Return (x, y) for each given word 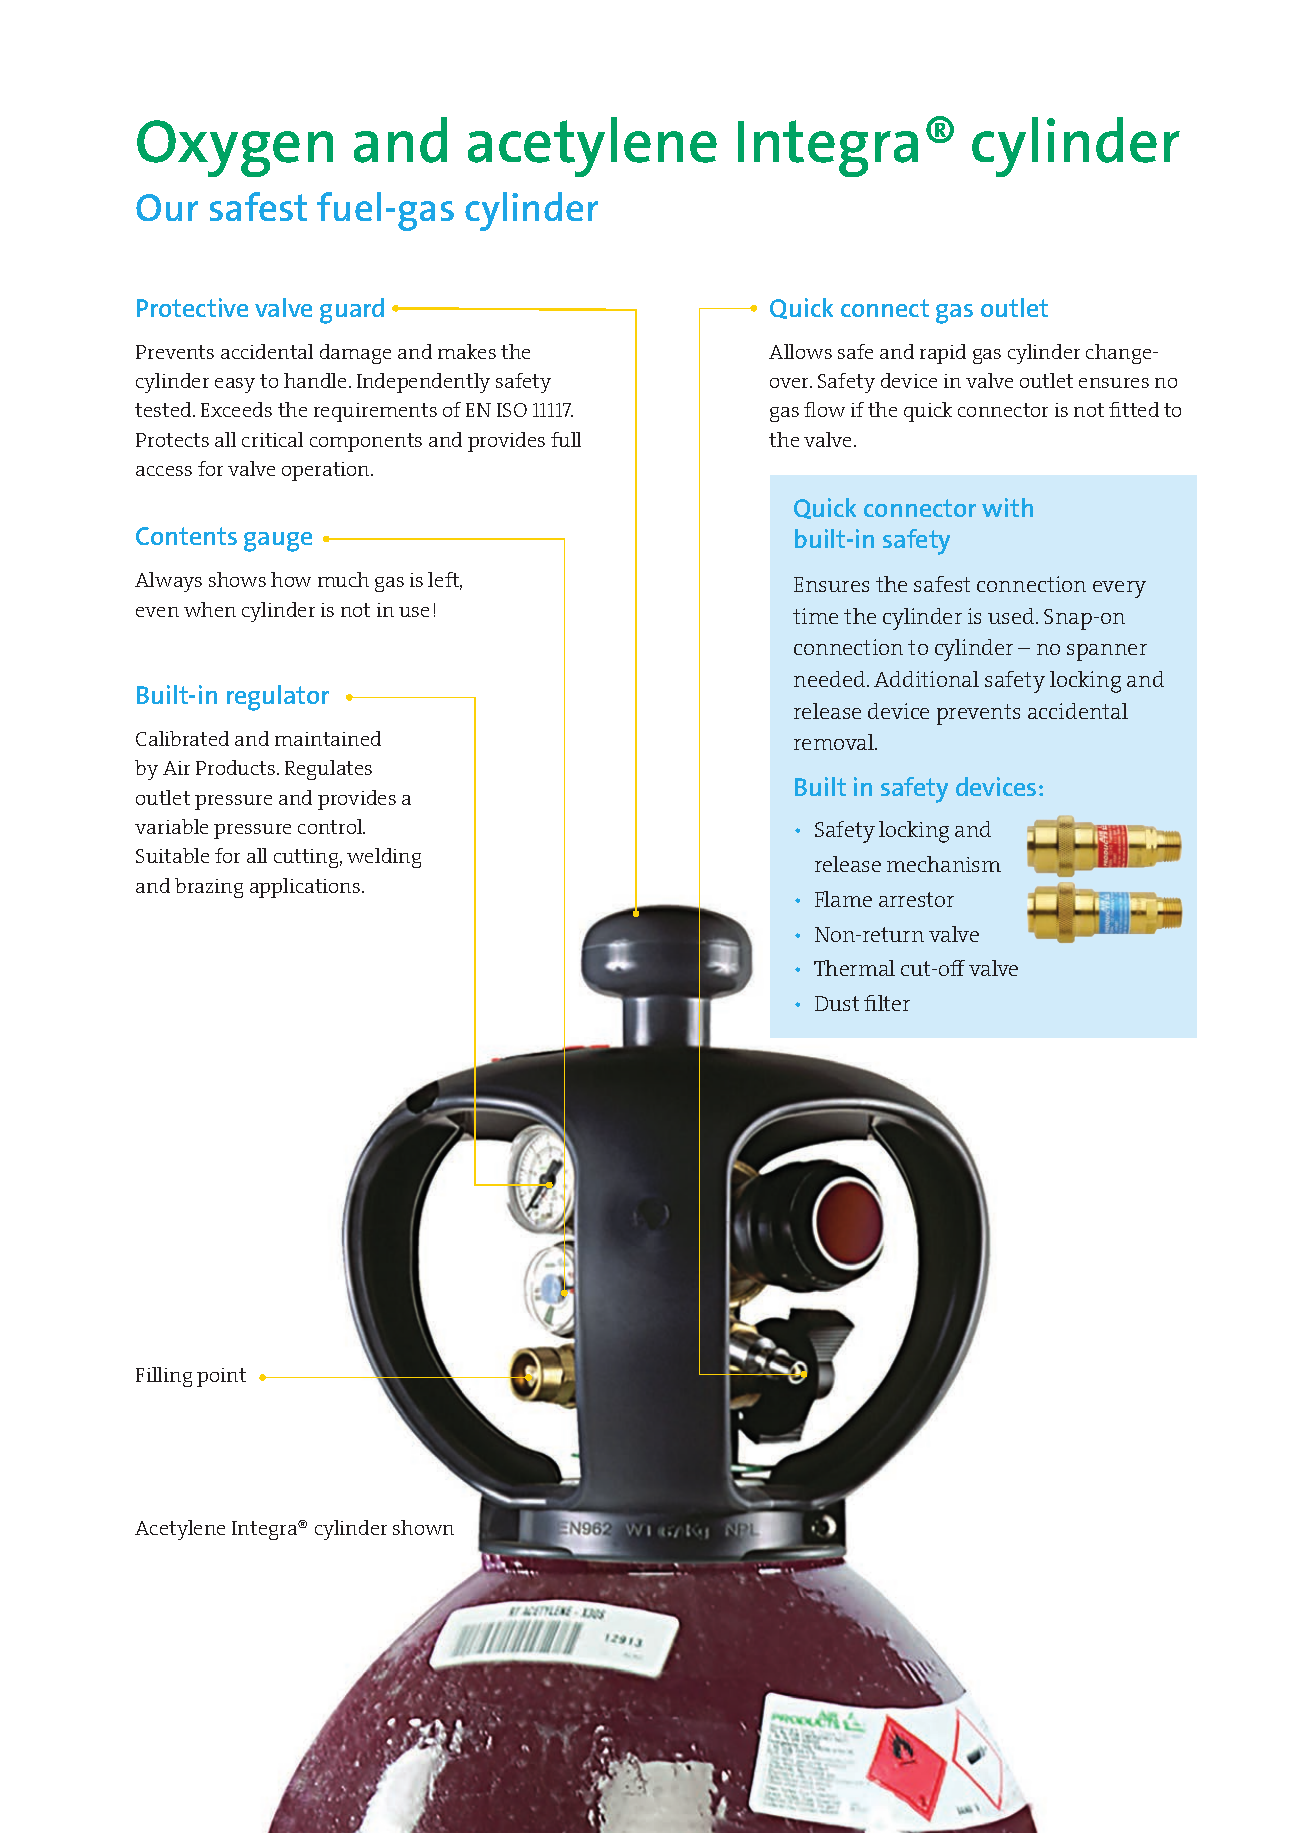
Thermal (854, 968)
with (1007, 507)
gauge (278, 542)
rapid (943, 354)
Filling (164, 1377)
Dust (837, 1003)
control (331, 826)
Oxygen (235, 148)
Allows (800, 351)
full (566, 439)
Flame (843, 899)
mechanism (944, 864)
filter (887, 1003)
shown (423, 1527)
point (221, 1377)
